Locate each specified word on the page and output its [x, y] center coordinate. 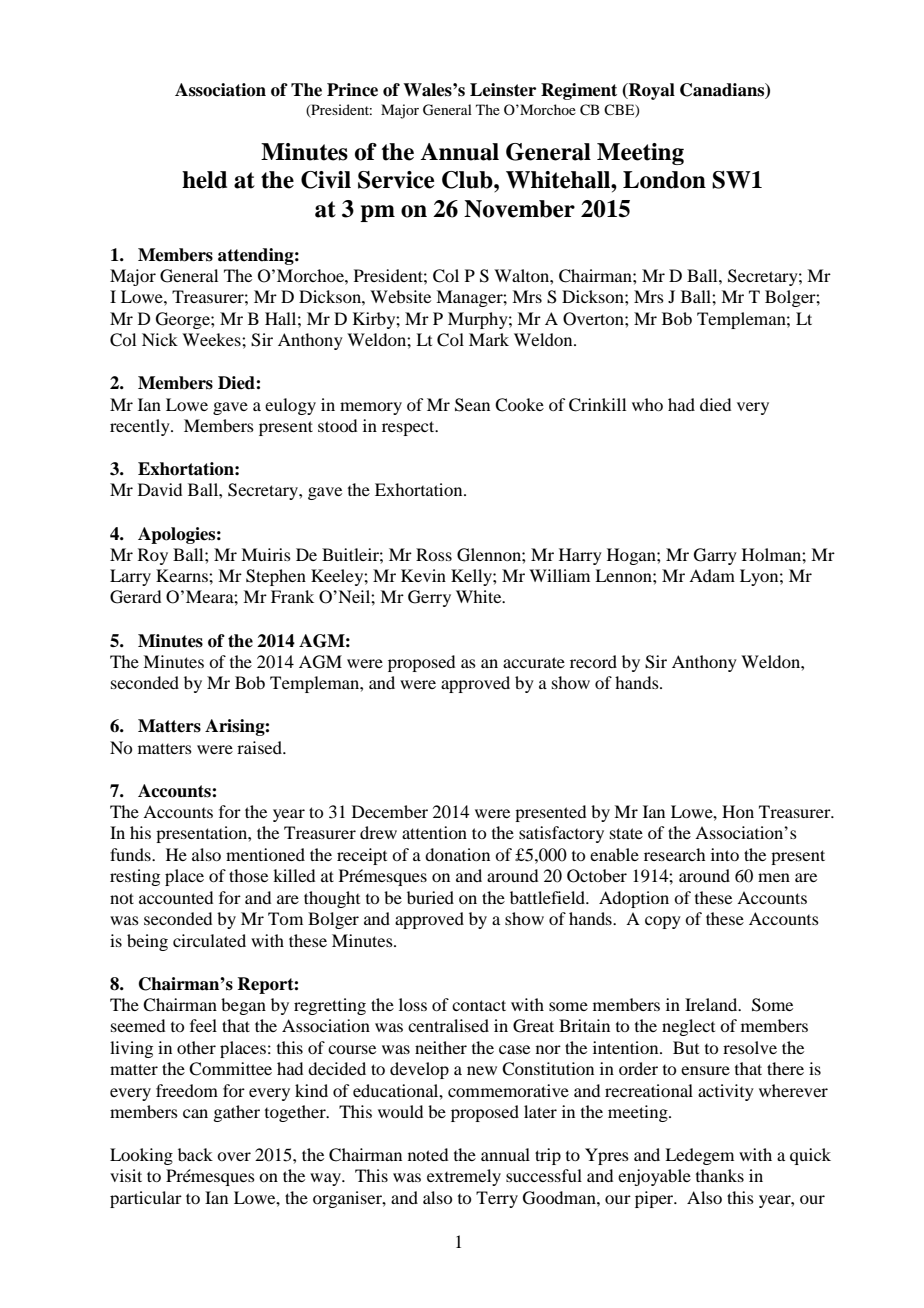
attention [434, 832]
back [195, 1154]
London [664, 180]
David [160, 489]
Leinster [503, 90]
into [725, 854]
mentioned [265, 854]
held [204, 180]
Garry [715, 556]
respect [409, 428]
